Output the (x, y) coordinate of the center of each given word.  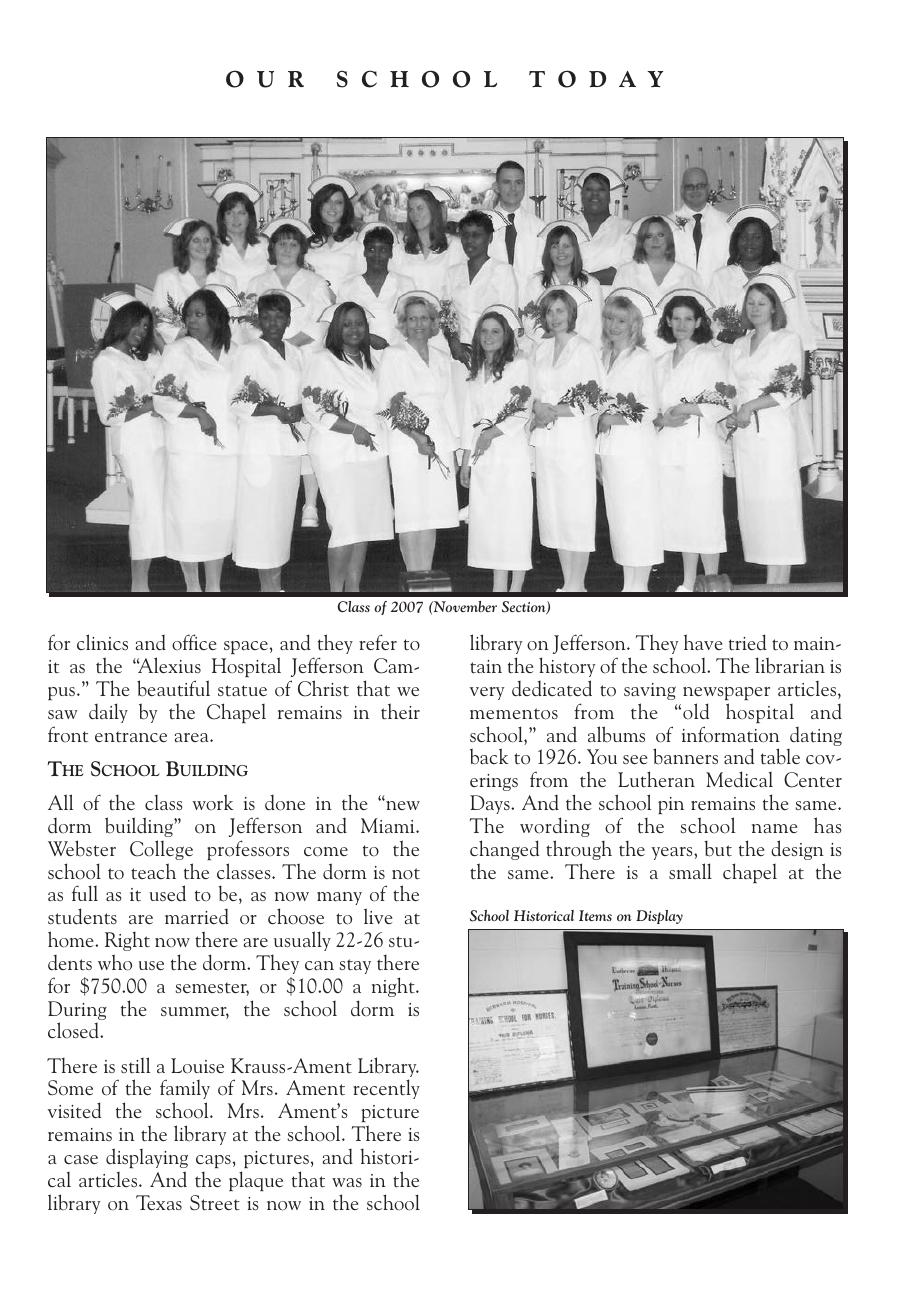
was (347, 1182)
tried (747, 642)
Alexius (169, 665)
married (197, 917)
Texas (159, 1202)
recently (386, 1089)
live (378, 916)
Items (595, 915)
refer (378, 642)
